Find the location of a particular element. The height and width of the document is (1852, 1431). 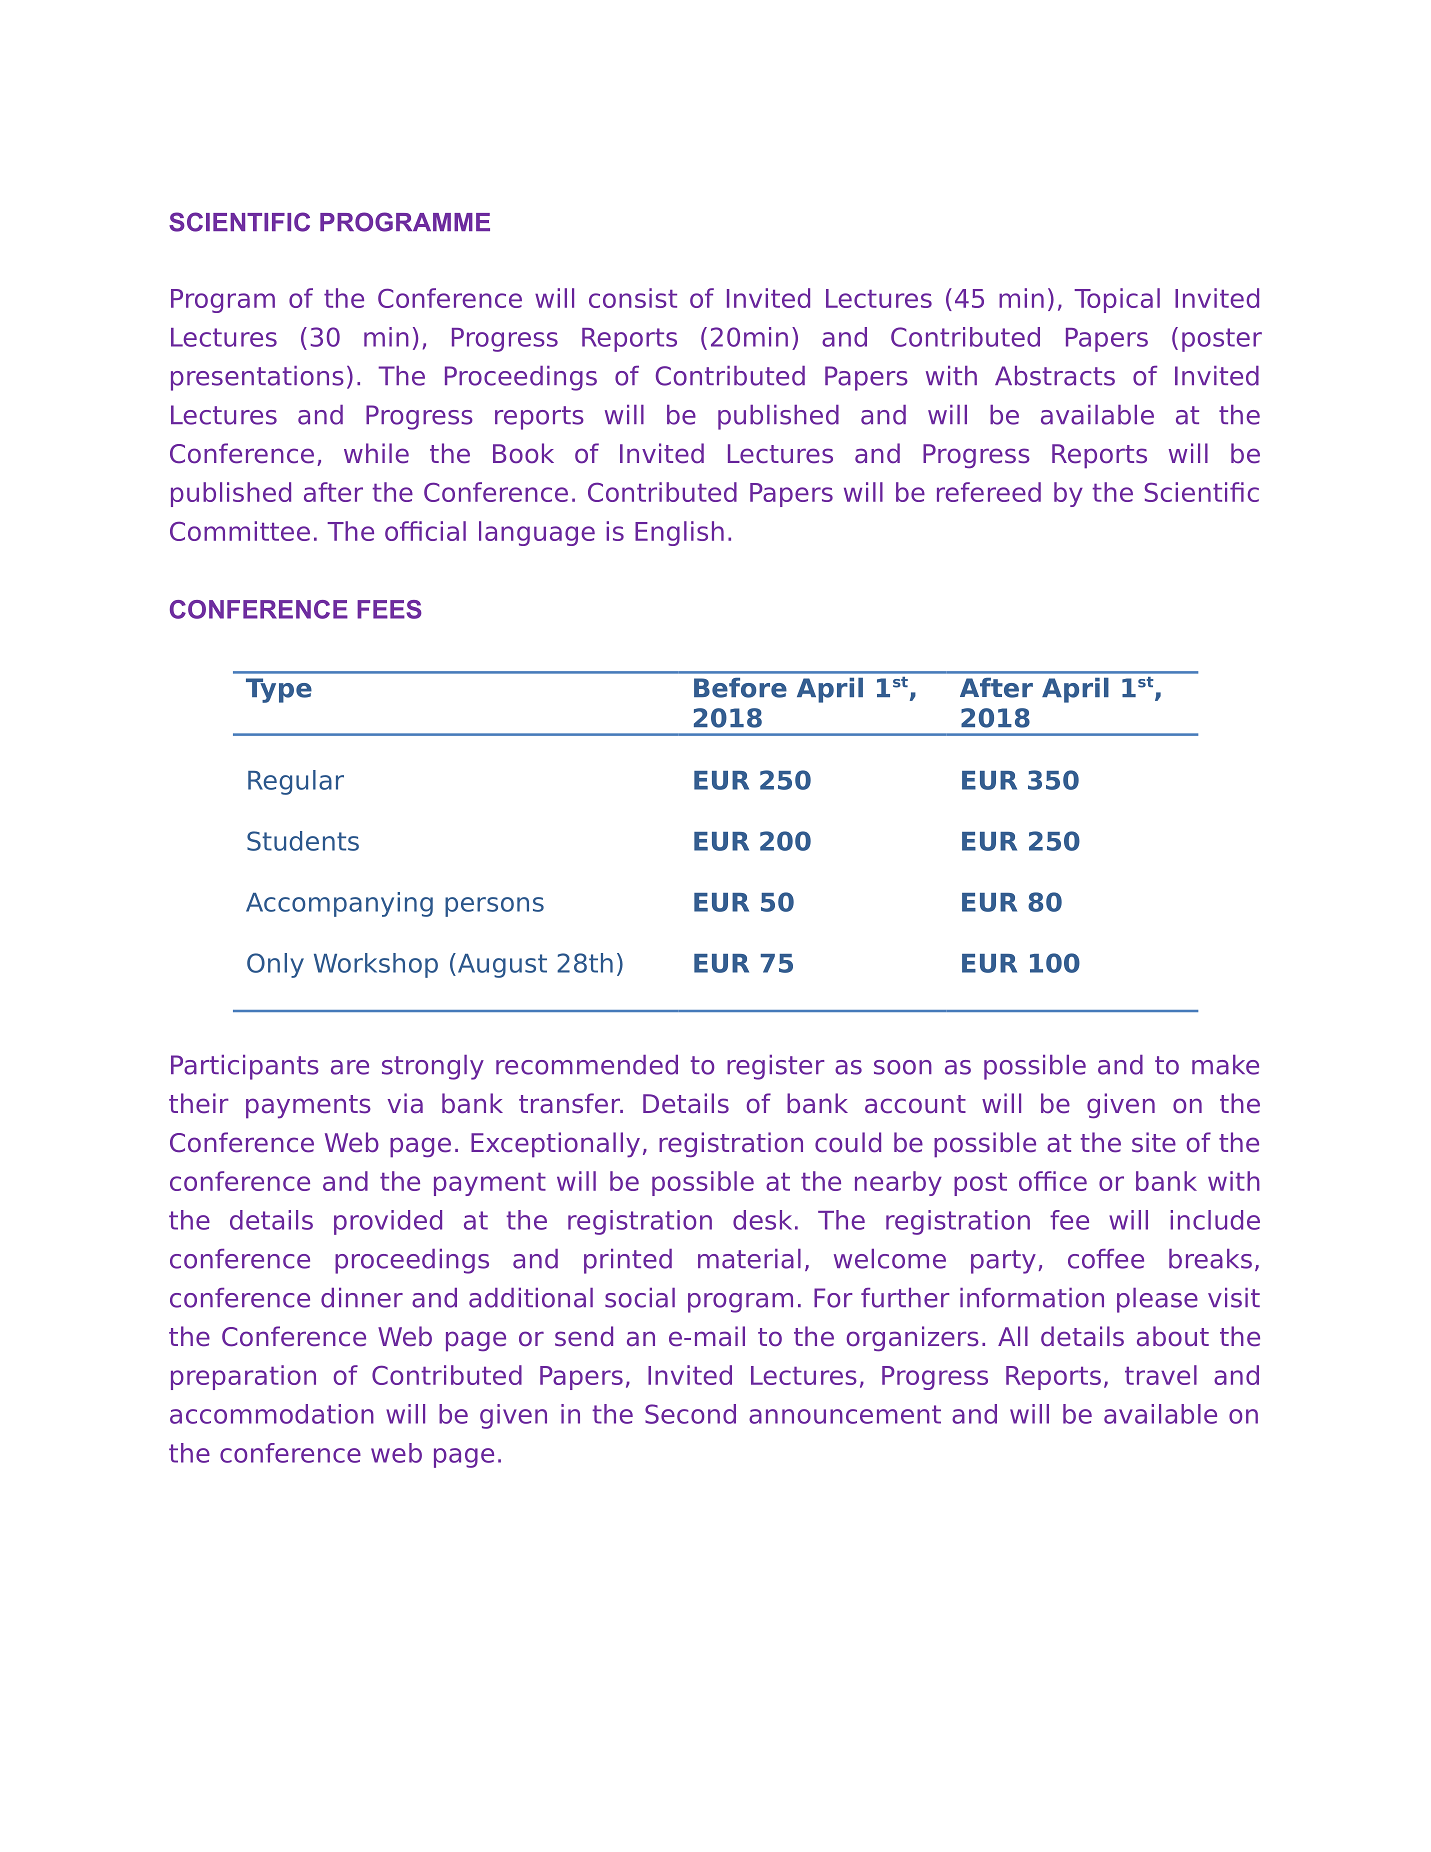

make is located at coordinates (1225, 1065).
